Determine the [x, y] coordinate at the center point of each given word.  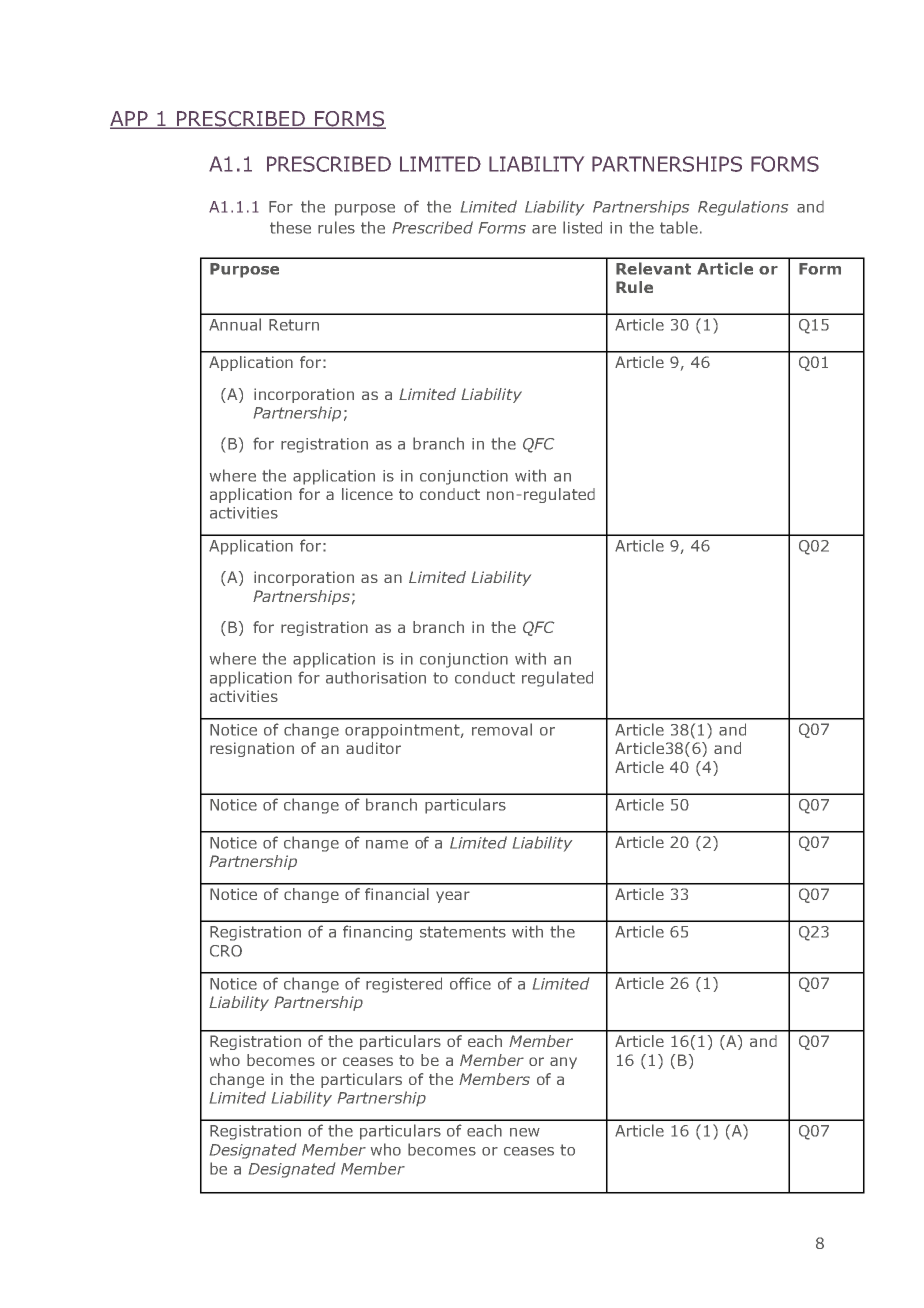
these [290, 227]
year [453, 897]
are [544, 229]
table [679, 227]
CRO [226, 951]
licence [367, 494]
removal [502, 729]
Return [294, 325]
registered [404, 985]
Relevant [653, 268]
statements [463, 932]
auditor [373, 748]
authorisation [376, 677]
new [525, 1132]
